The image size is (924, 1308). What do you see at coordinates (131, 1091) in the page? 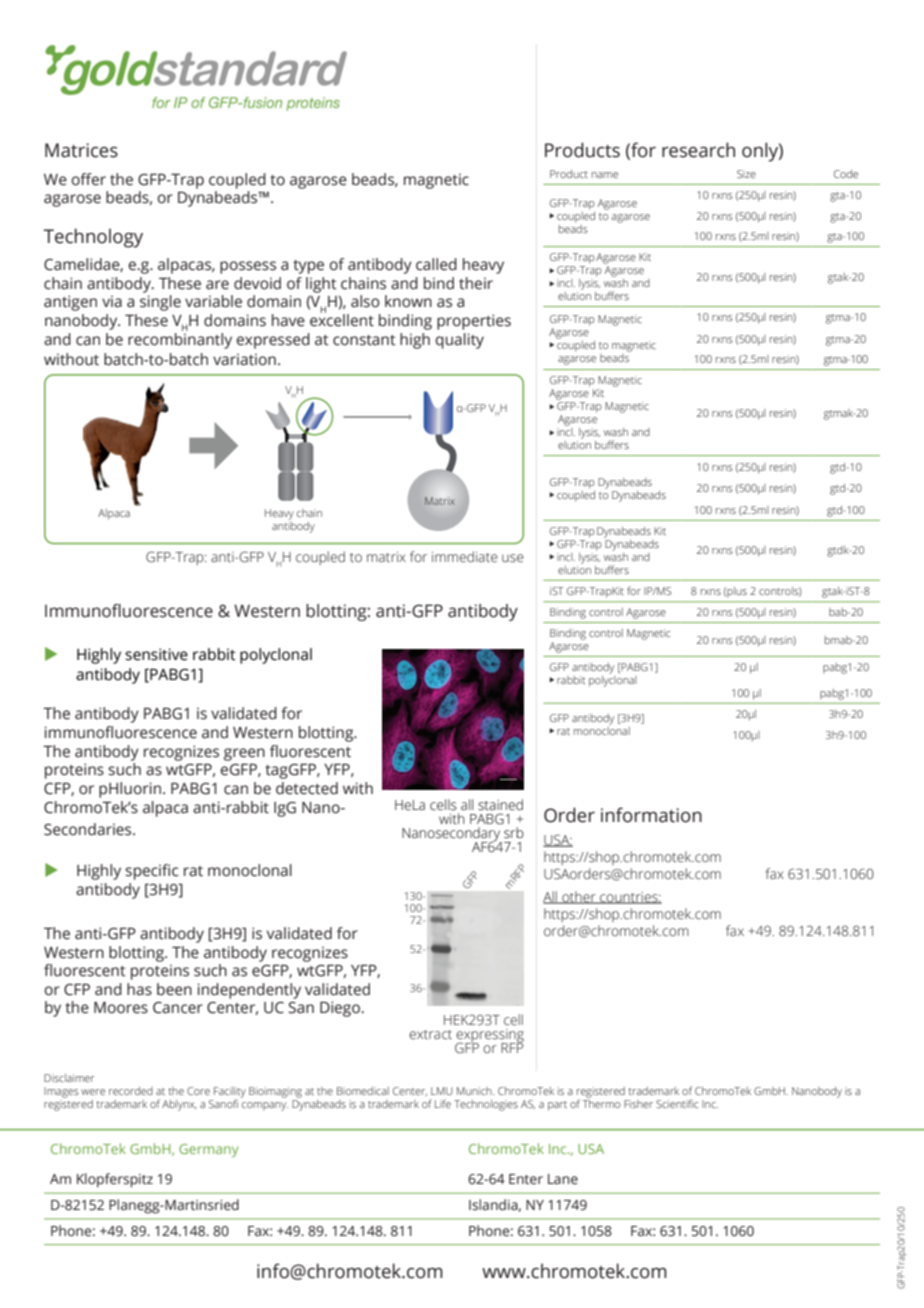
I see `recorded` at bounding box center [131, 1091].
